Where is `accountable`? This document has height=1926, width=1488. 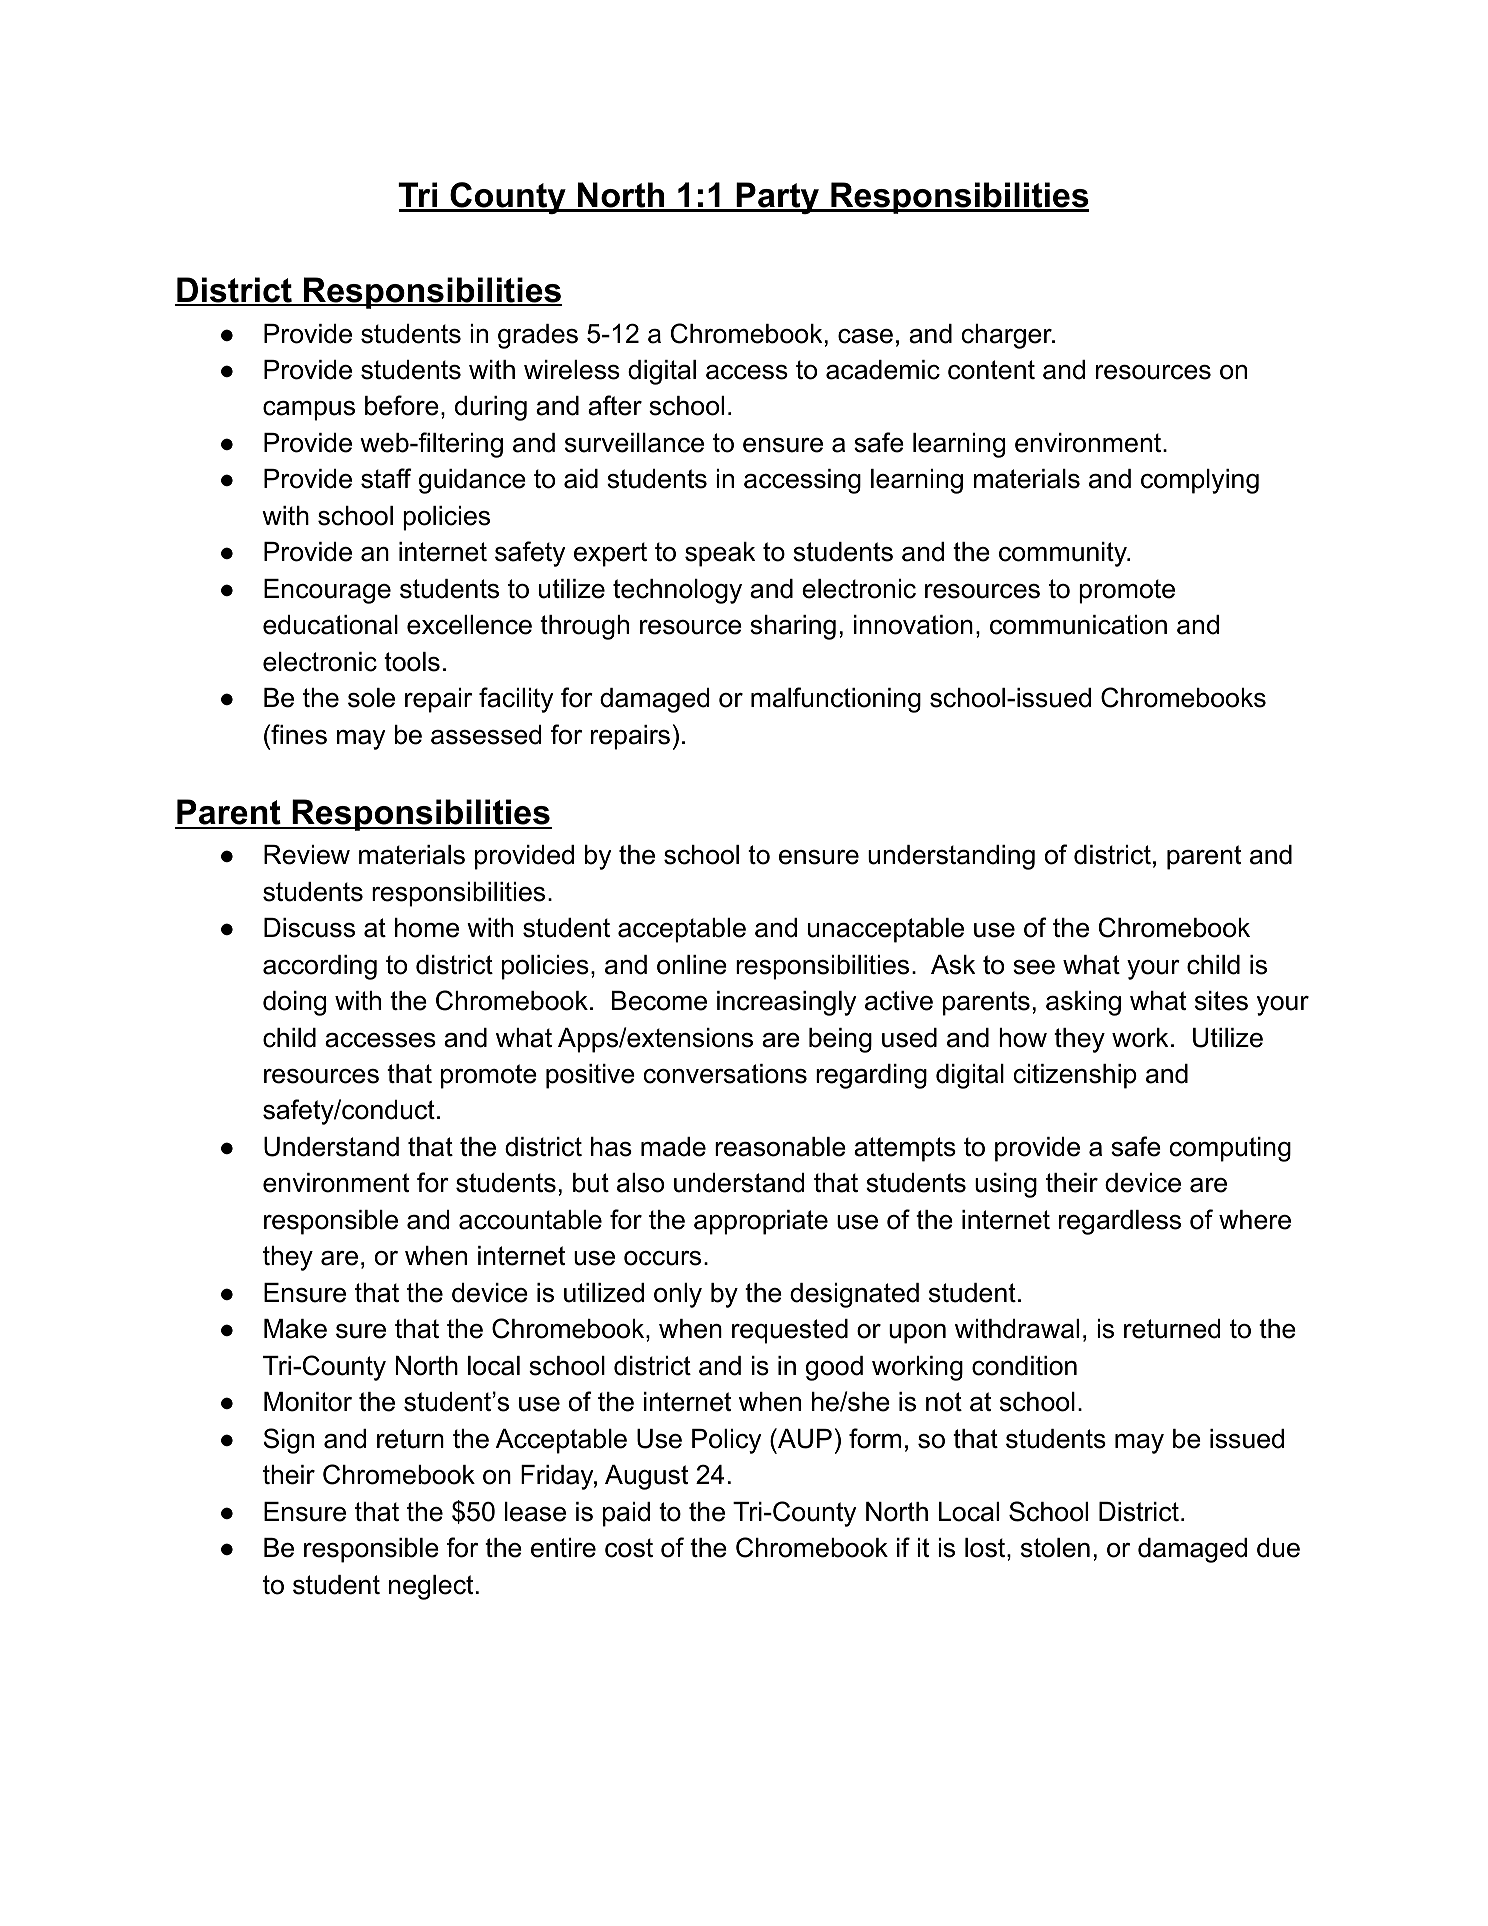 accountable is located at coordinates (530, 1220).
